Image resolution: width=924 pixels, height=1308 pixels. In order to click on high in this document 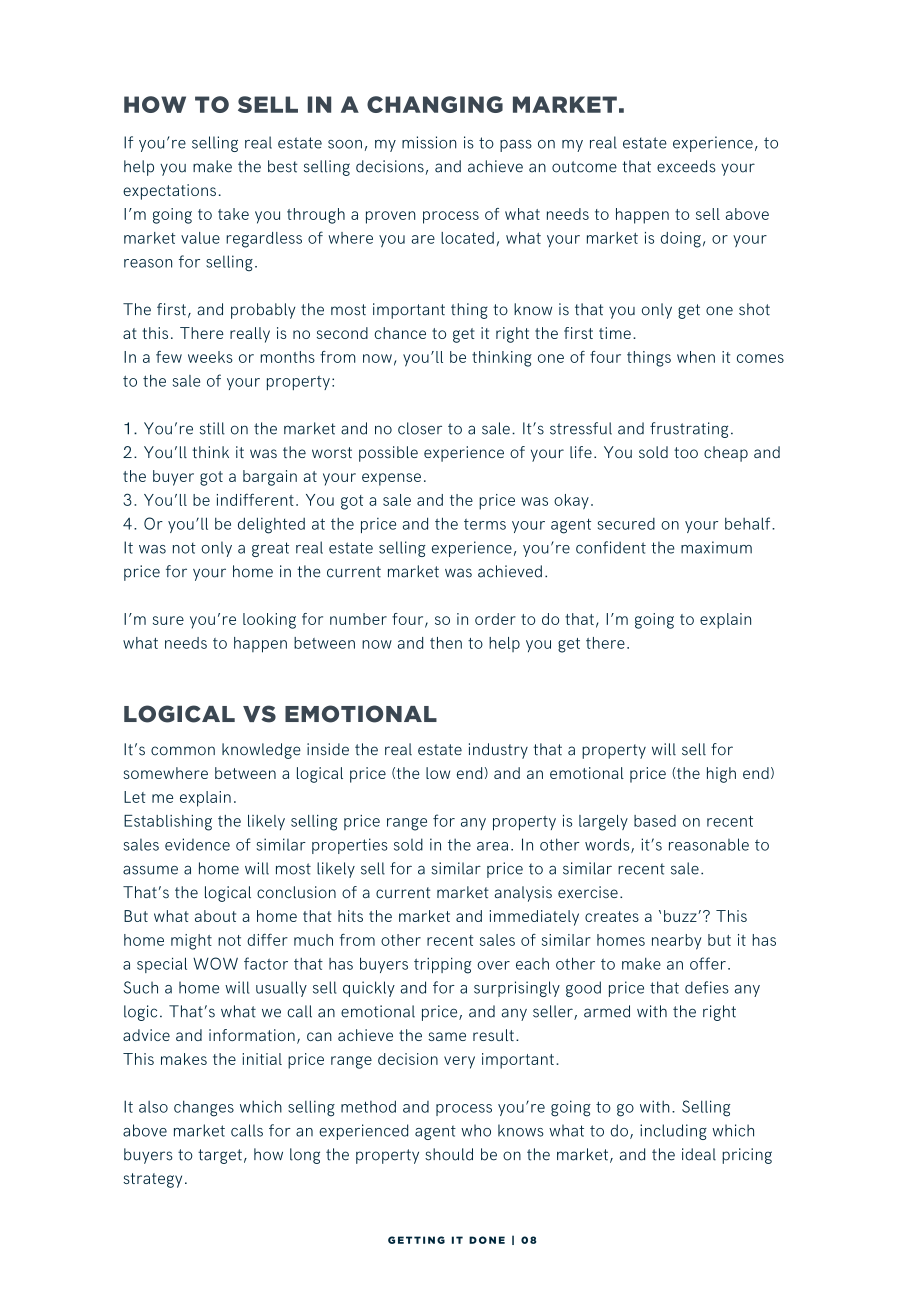, I will do `click(721, 775)`.
